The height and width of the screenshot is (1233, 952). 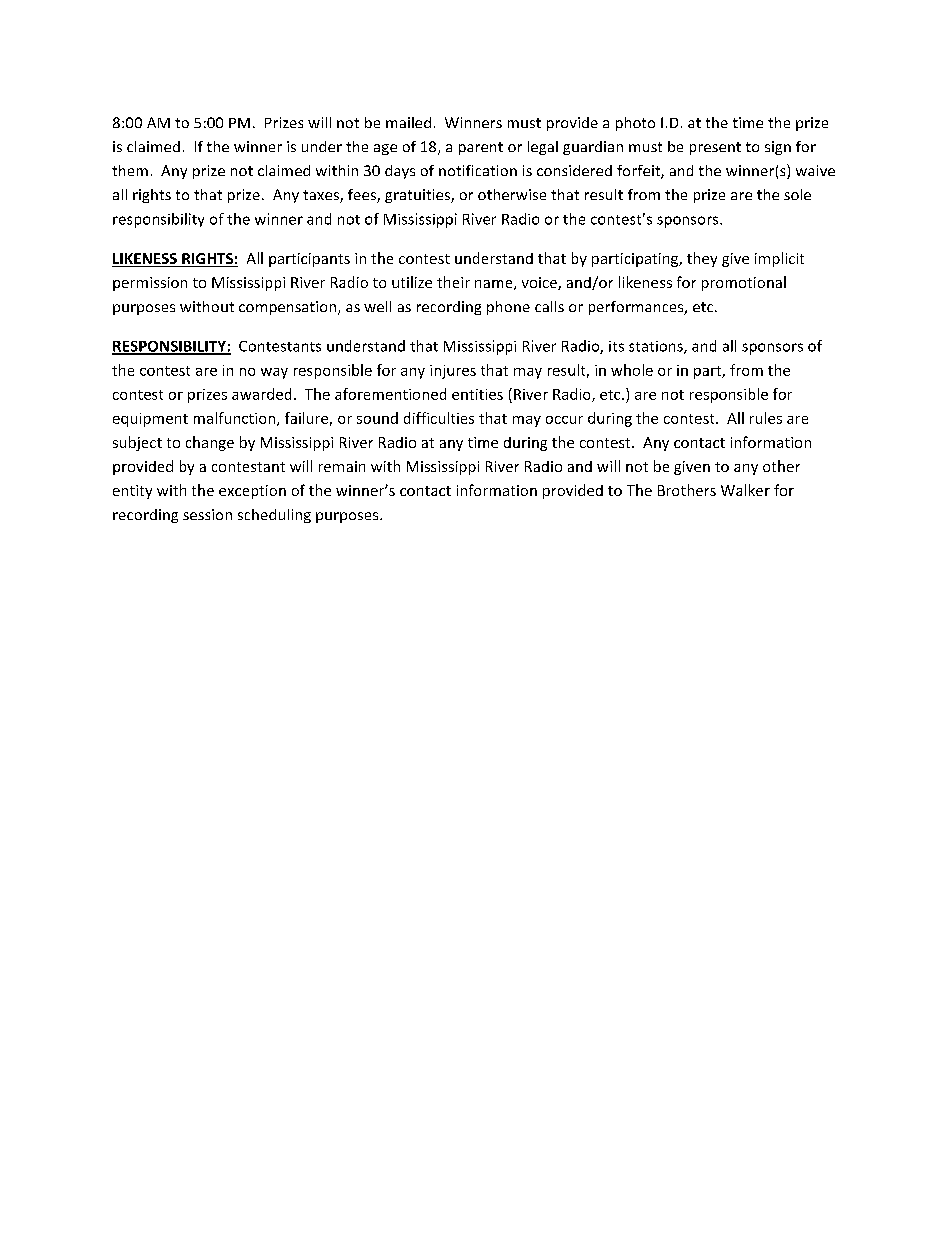 What do you see at coordinates (632, 370) in the screenshot?
I see `whole` at bounding box center [632, 370].
